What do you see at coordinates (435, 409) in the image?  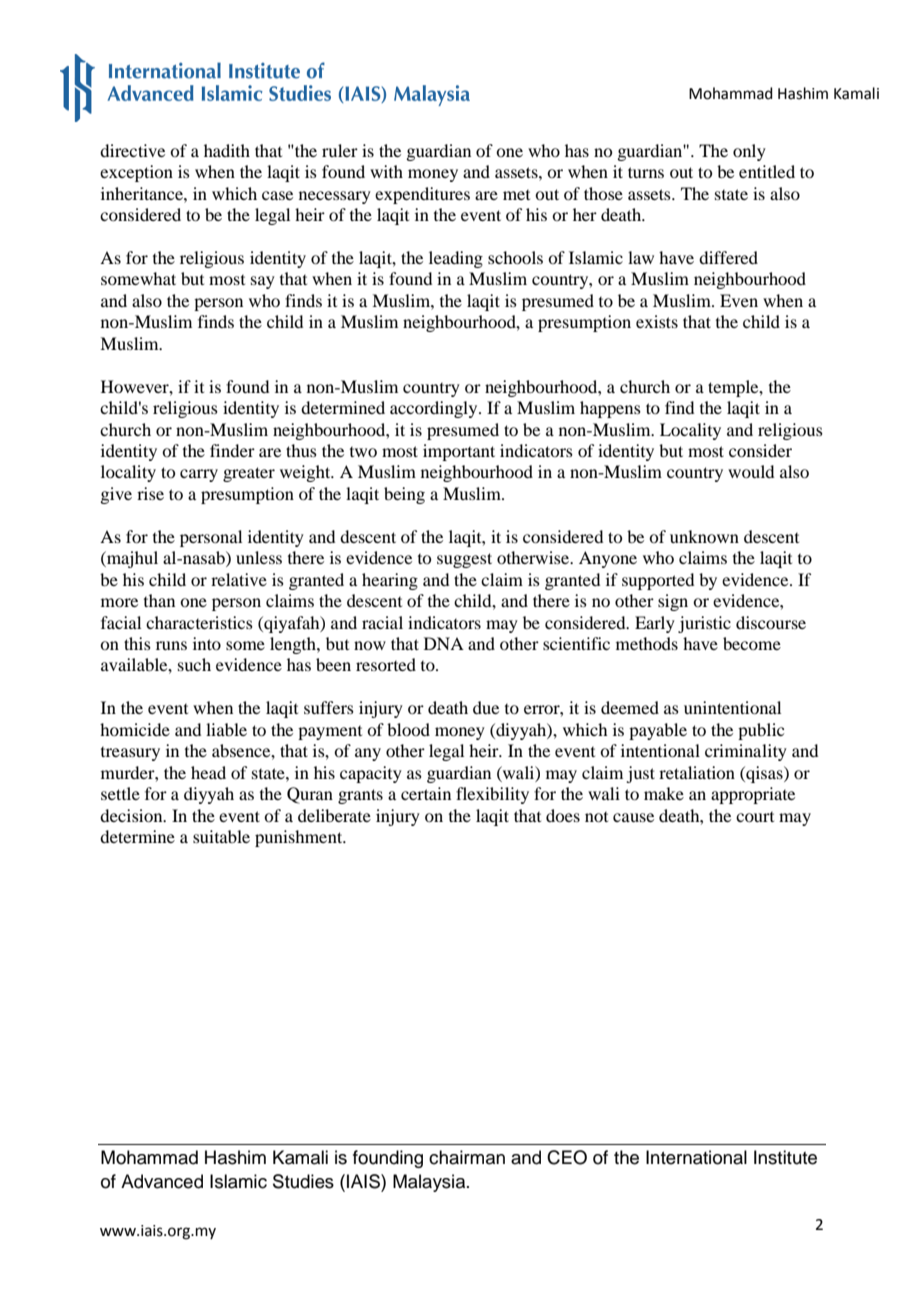 I see `accordingly` at bounding box center [435, 409].
